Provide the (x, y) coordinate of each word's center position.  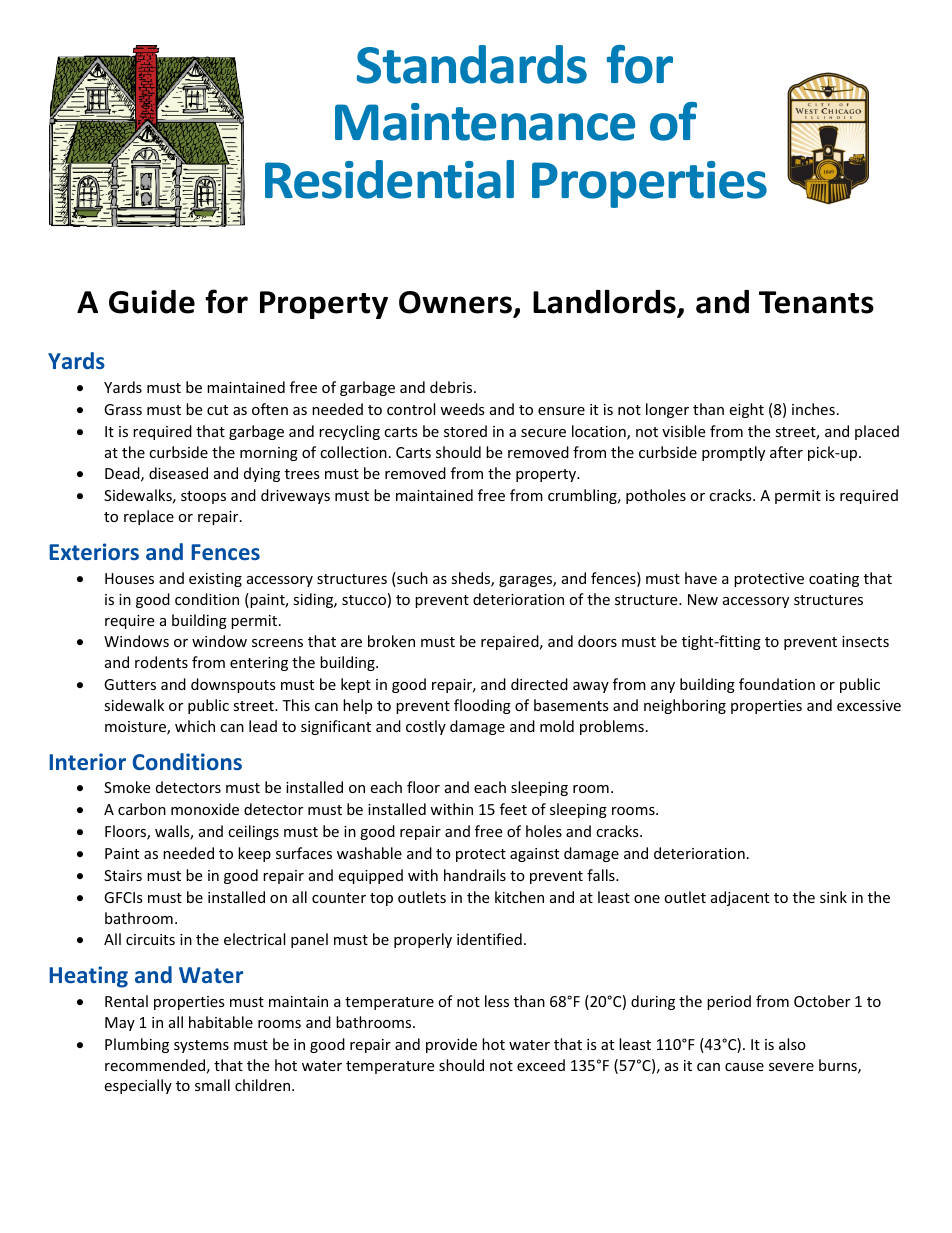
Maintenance (485, 122)
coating (834, 580)
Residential (389, 179)
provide (451, 1045)
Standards (472, 64)
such (411, 579)
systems (201, 1046)
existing (215, 580)
